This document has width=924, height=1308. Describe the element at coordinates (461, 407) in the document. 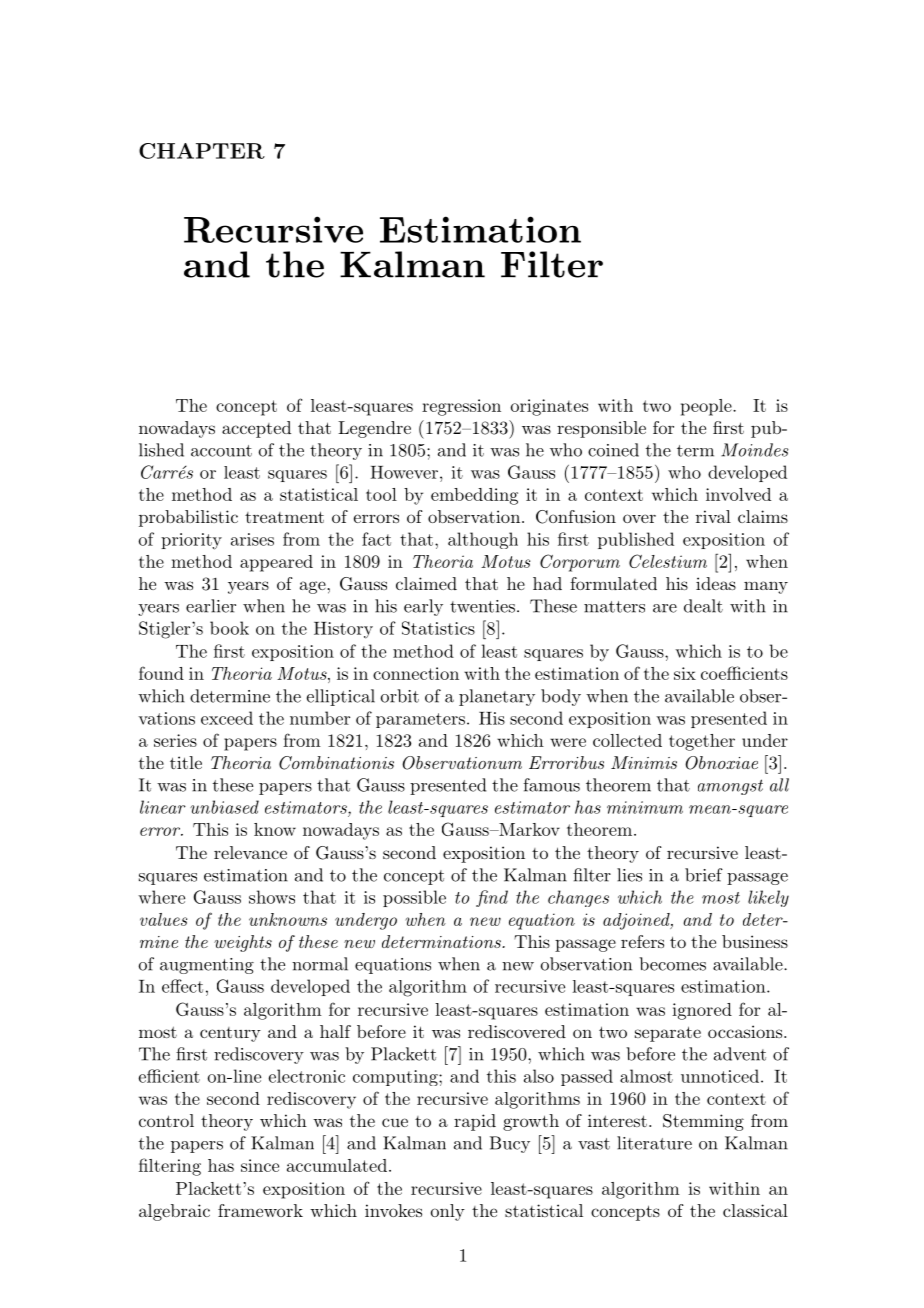

I see `regression` at that location.
